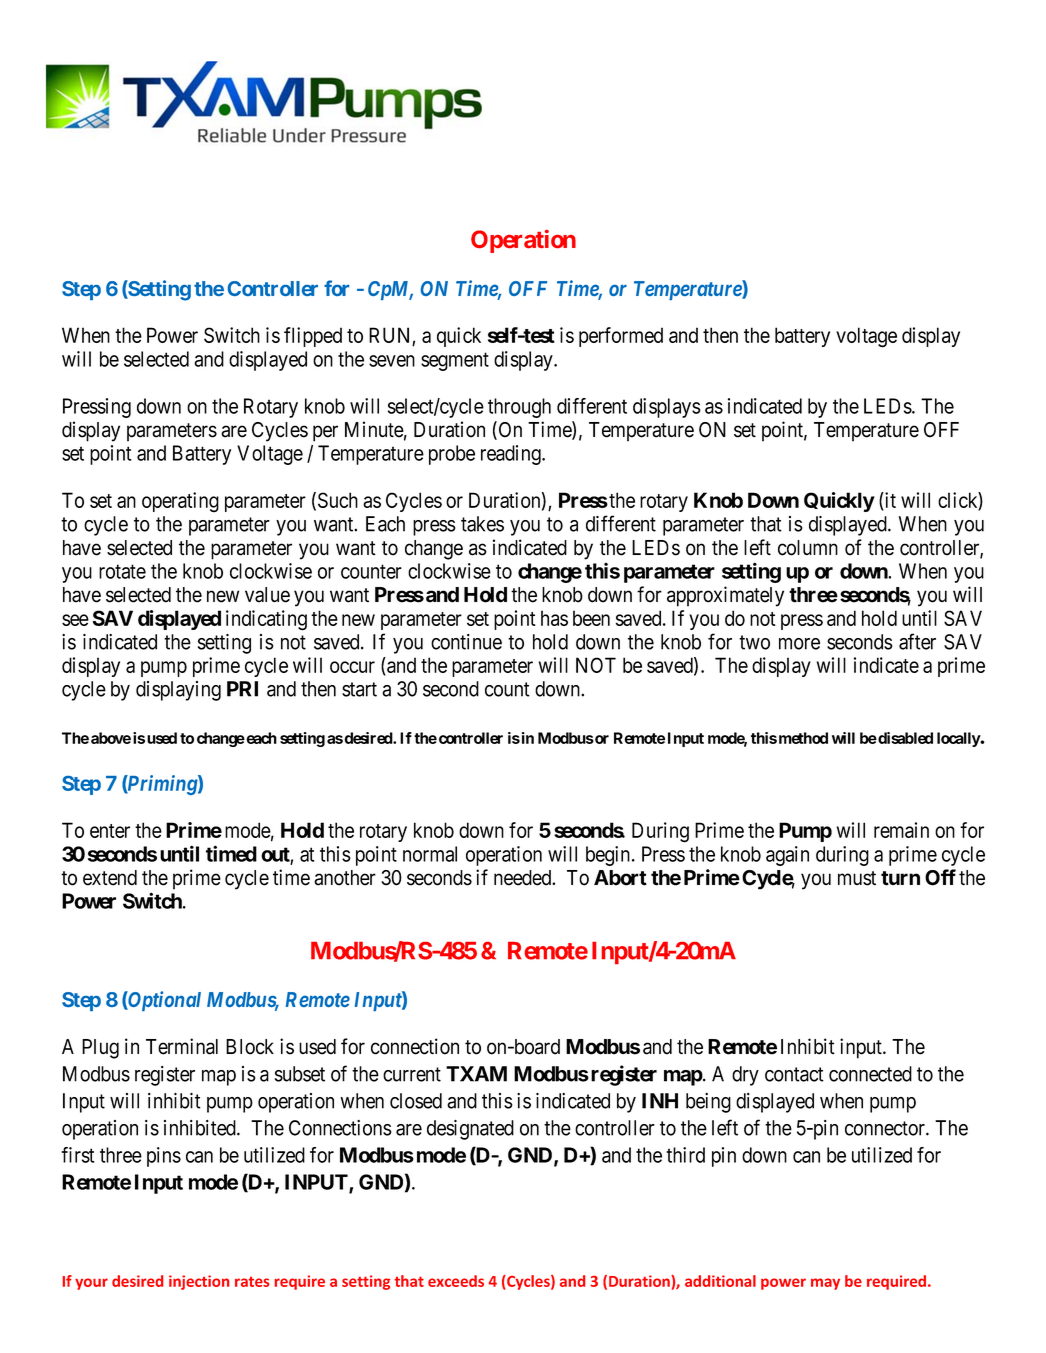 Image resolution: width=1046 pixels, height=1353 pixels. Describe the element at coordinates (456, 1281) in the image. I see `exceeds` at that location.
